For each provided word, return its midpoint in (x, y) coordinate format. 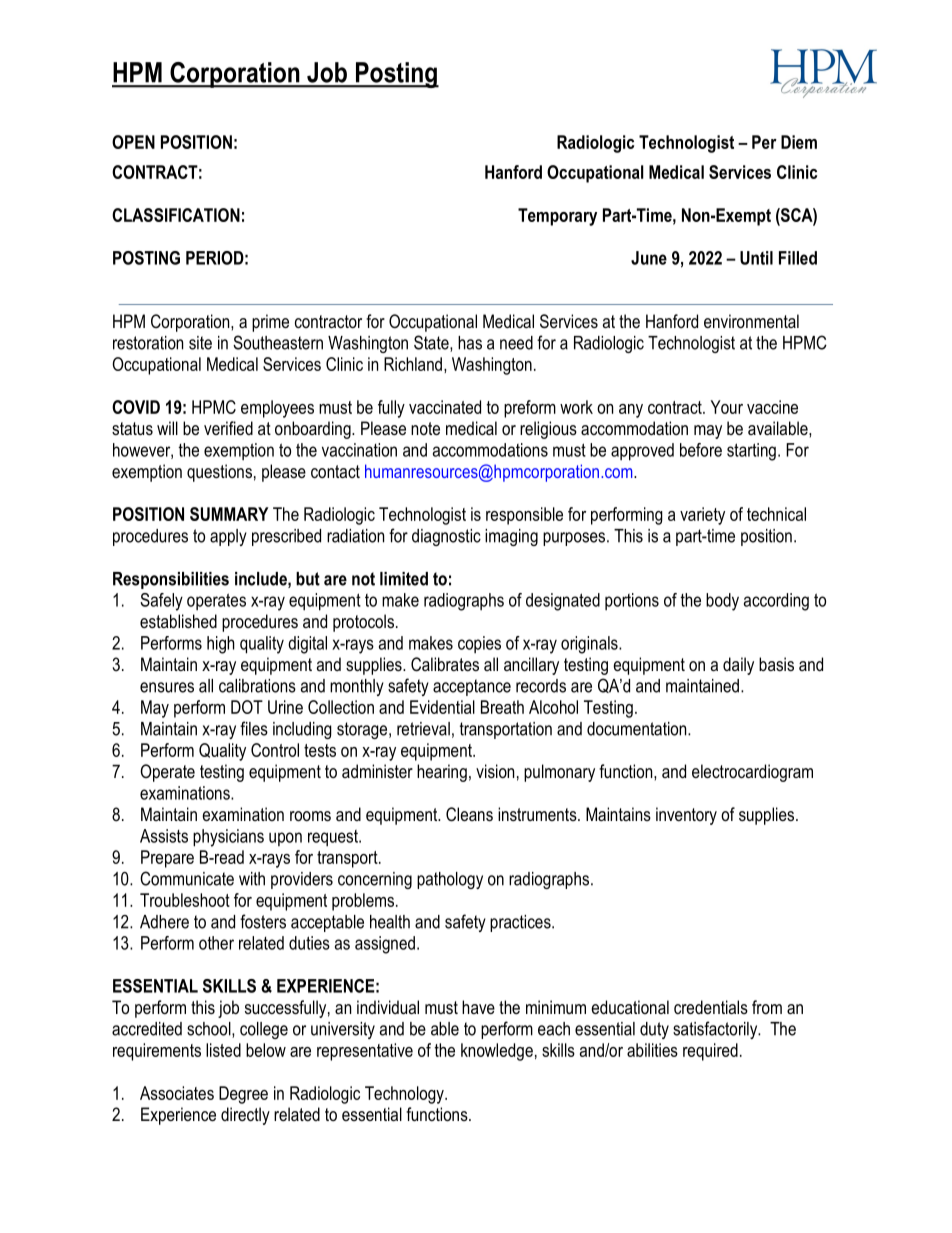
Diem (799, 142)
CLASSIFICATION (176, 215)
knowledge (497, 1052)
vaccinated (445, 407)
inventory (686, 816)
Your (727, 407)
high (221, 645)
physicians (228, 838)
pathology (450, 880)
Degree (243, 1095)
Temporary (557, 217)
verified (228, 428)
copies (479, 644)
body (722, 602)
